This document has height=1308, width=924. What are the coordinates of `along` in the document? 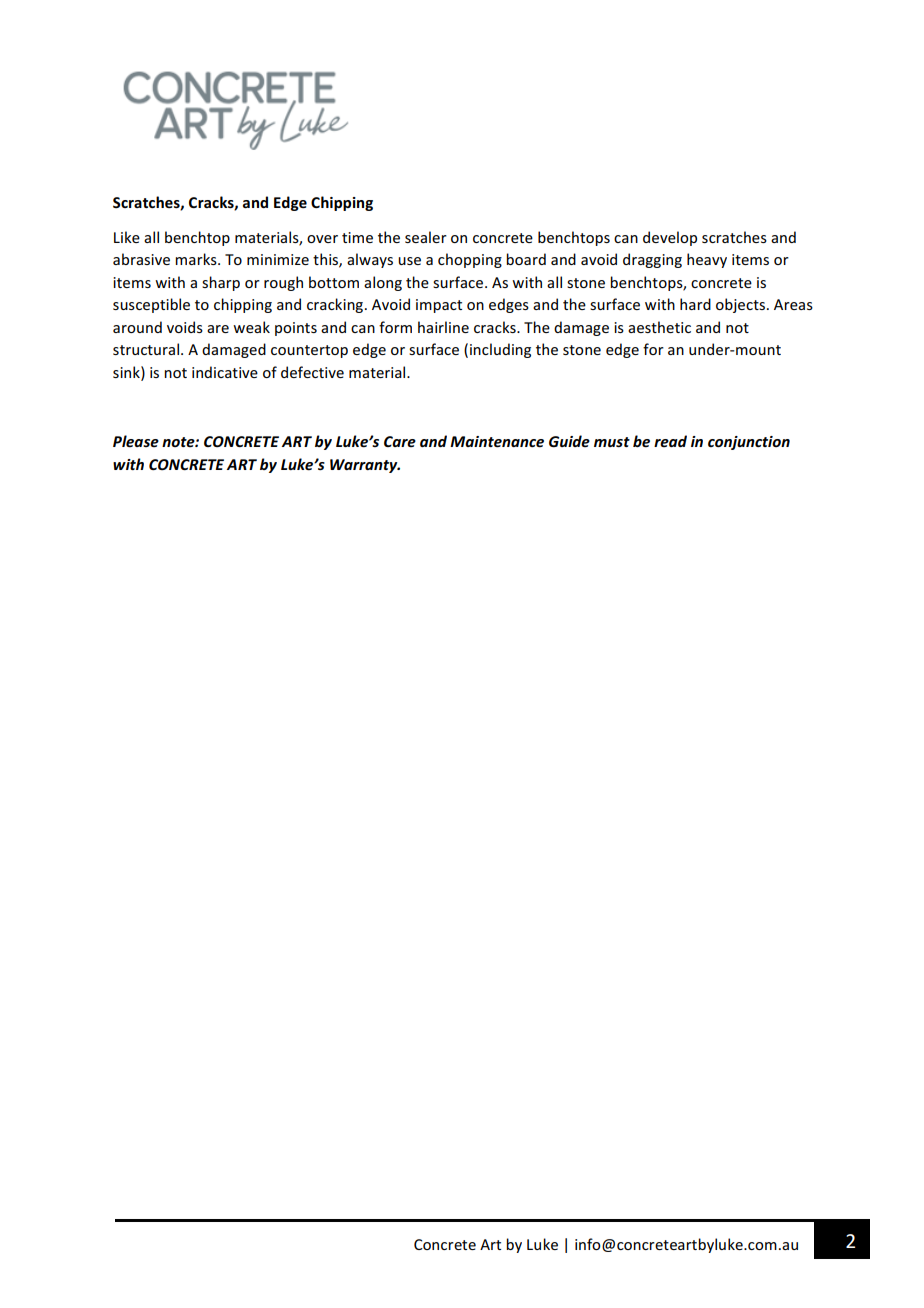 It's located at (383, 283).
